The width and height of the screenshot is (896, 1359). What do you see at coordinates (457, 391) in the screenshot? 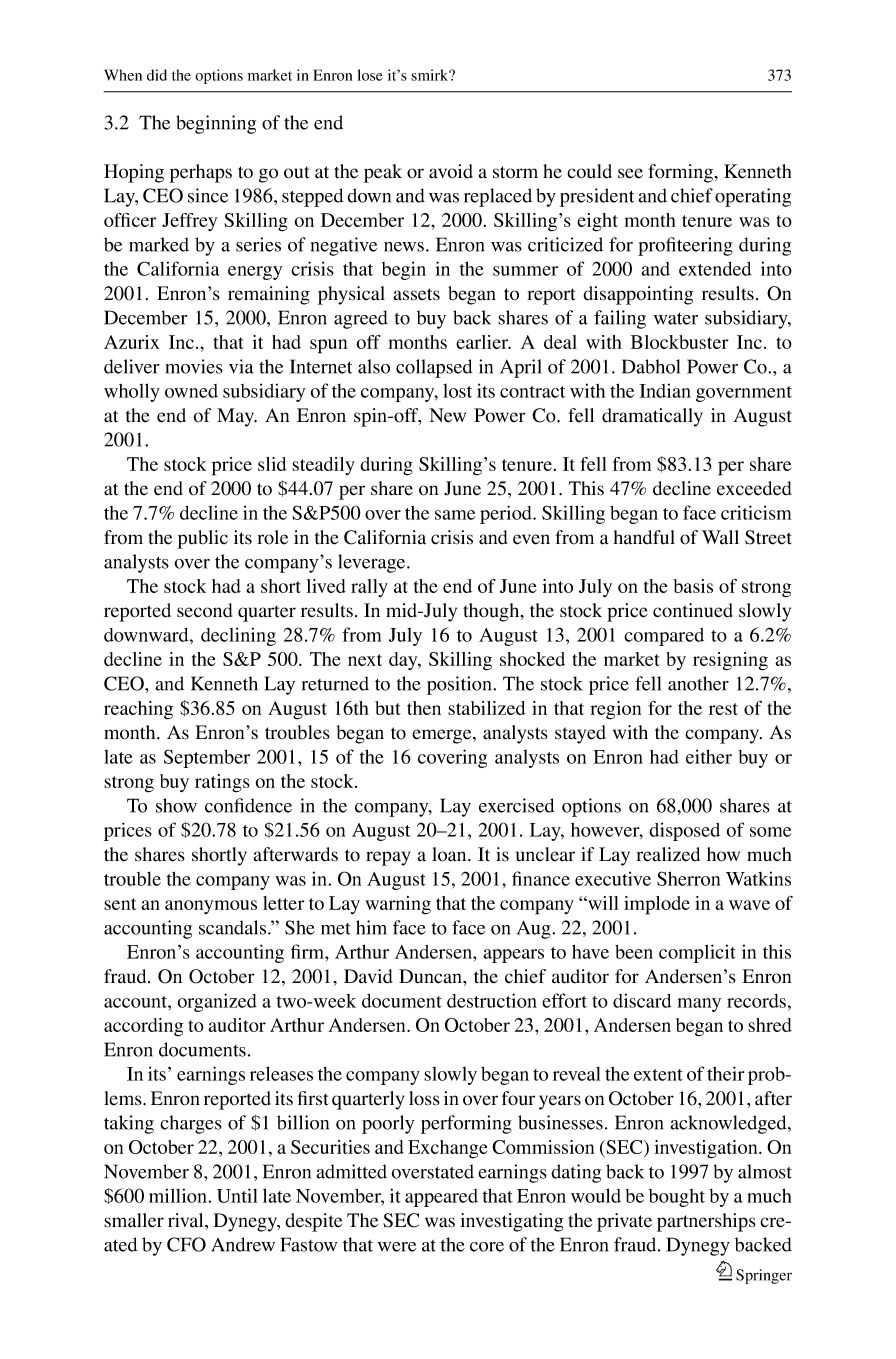
I see `lost` at bounding box center [457, 391].
